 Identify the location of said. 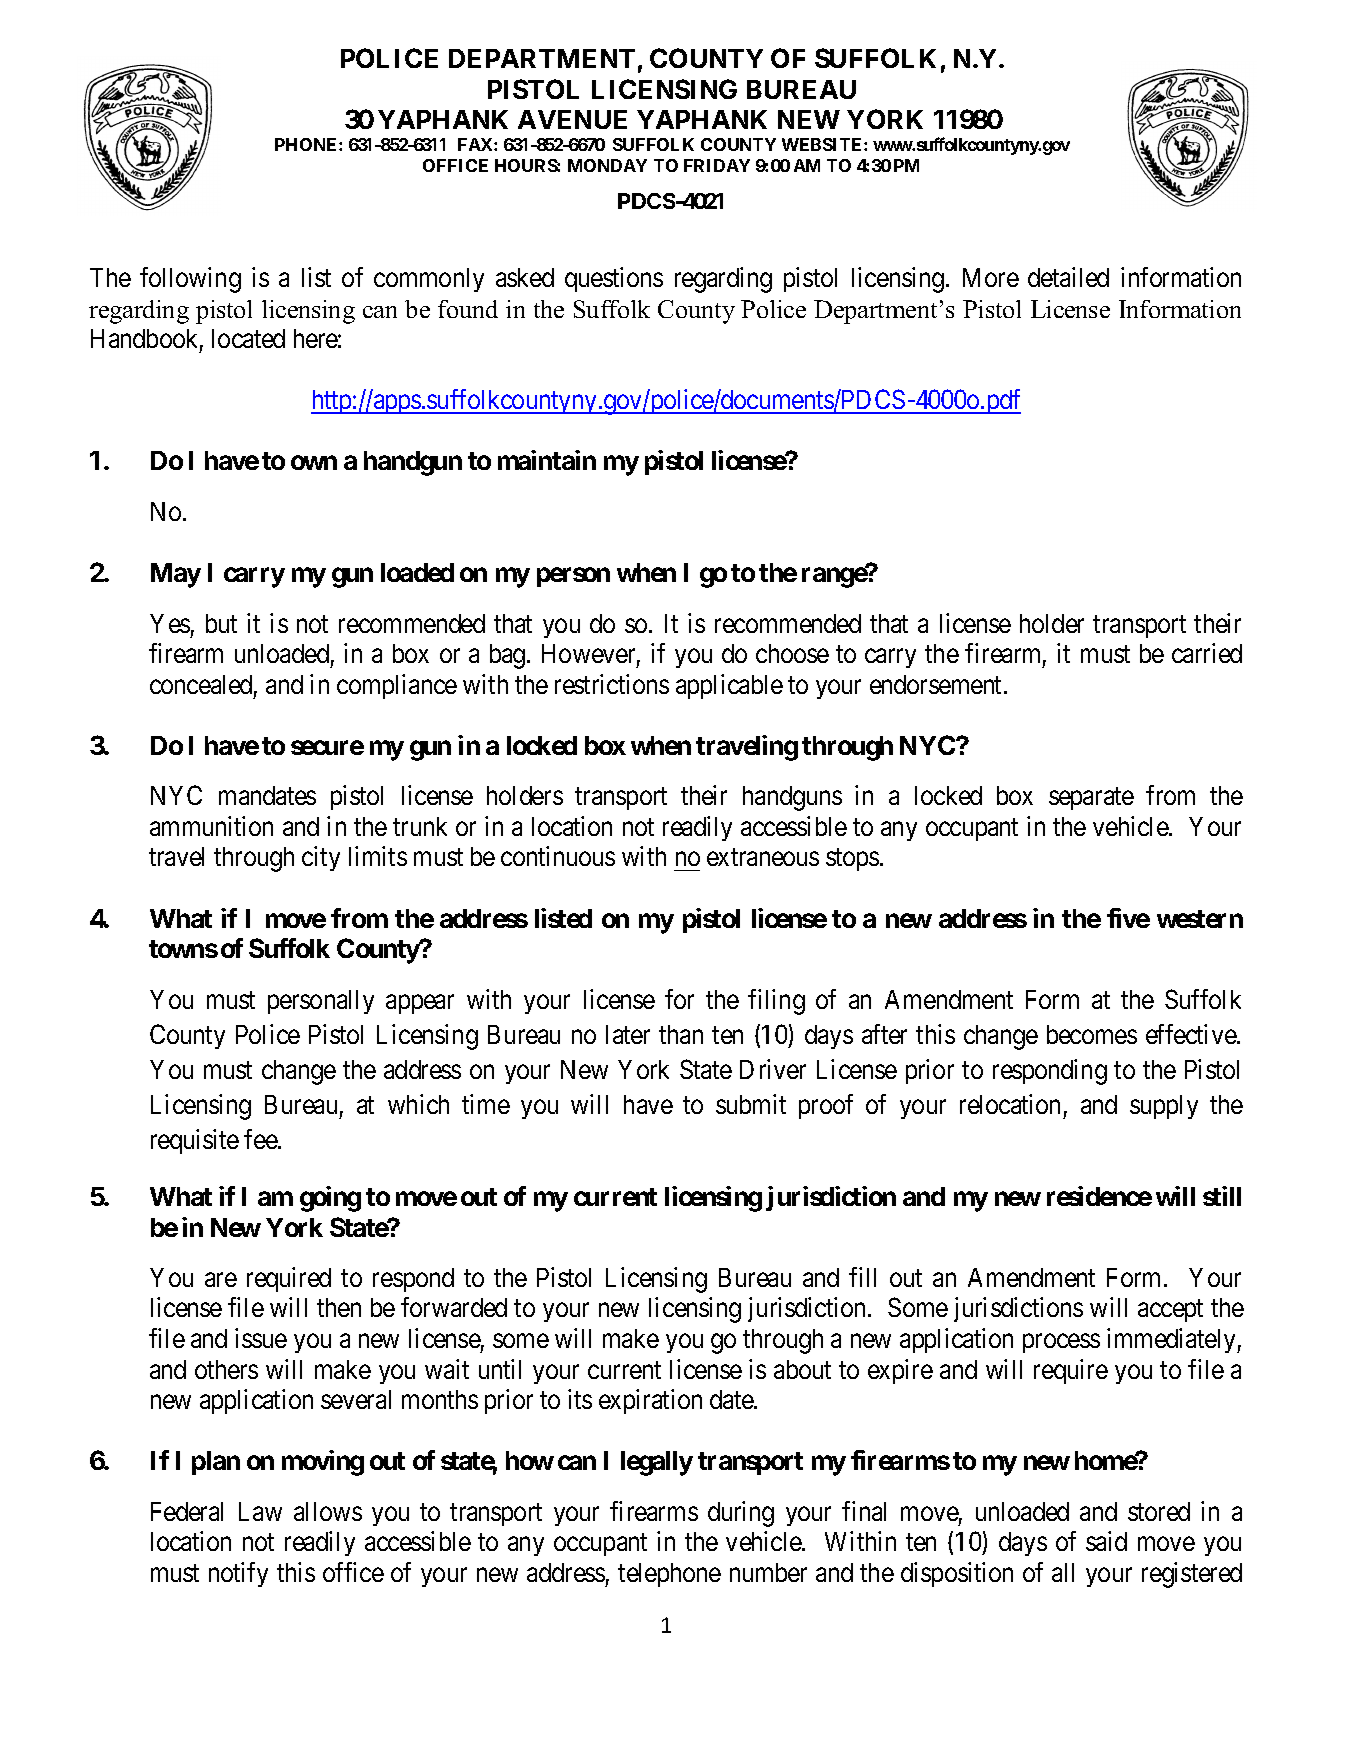
(1106, 1541).
